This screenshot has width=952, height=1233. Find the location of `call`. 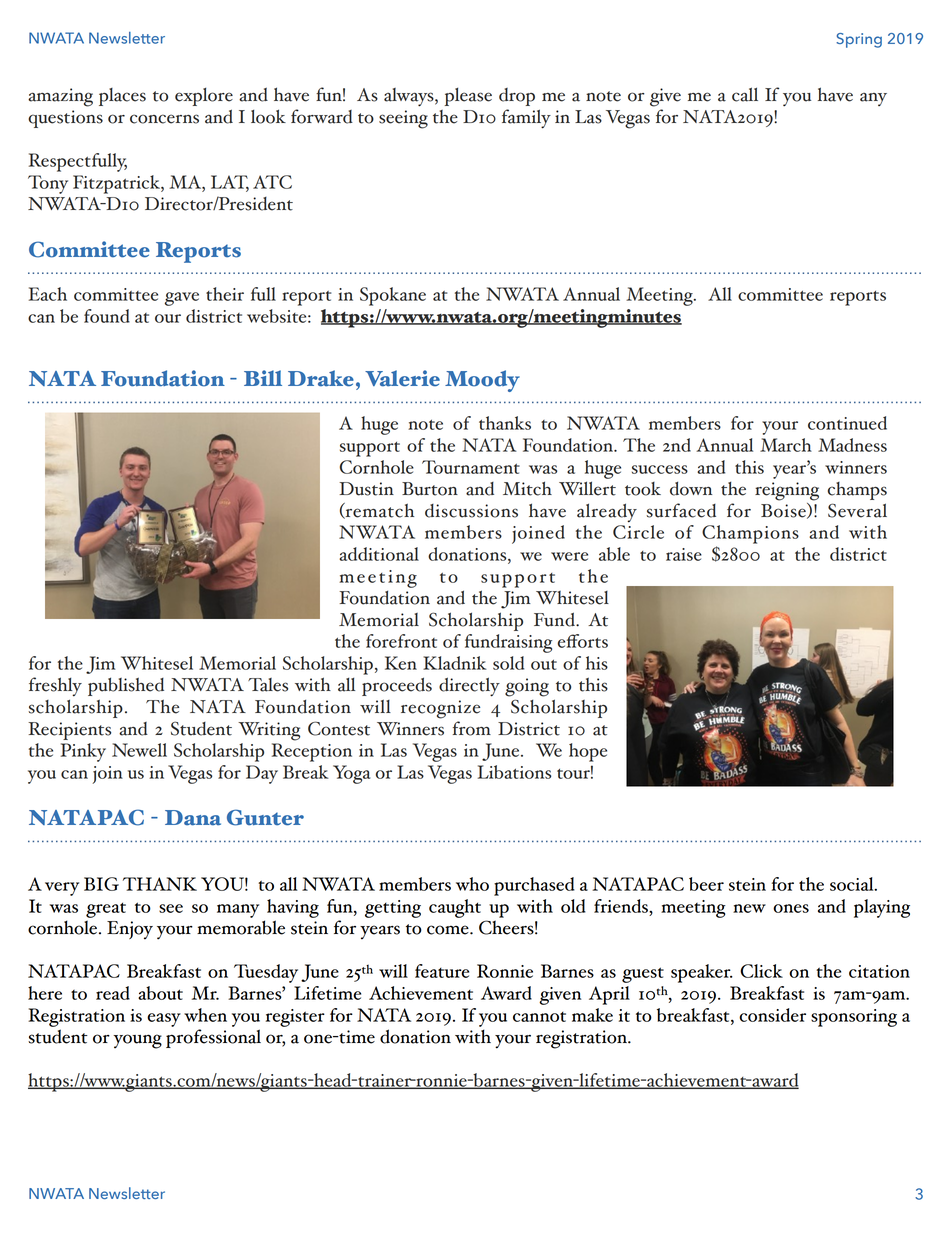

call is located at coordinates (745, 94).
